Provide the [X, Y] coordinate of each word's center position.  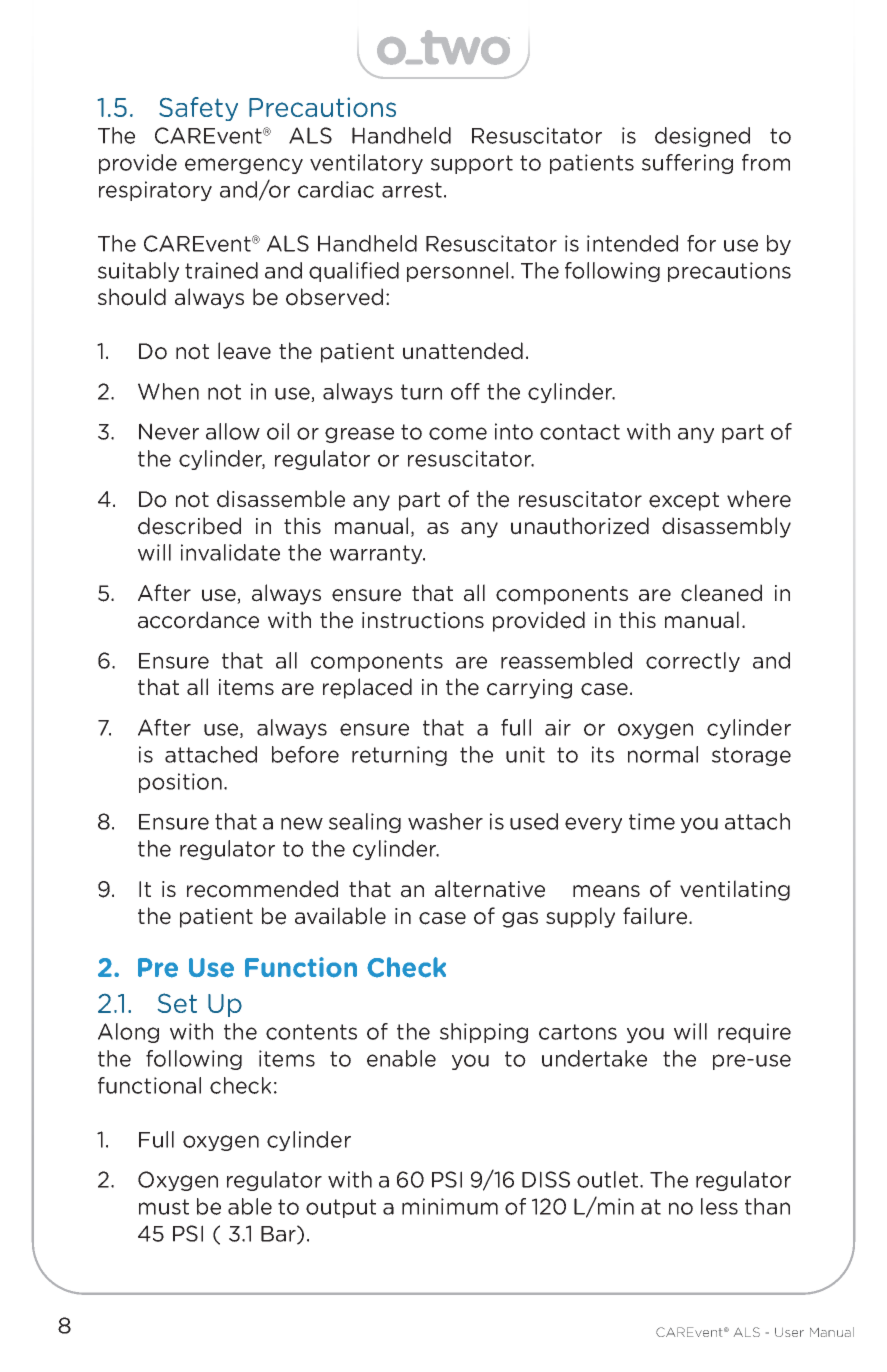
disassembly [726, 527]
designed [702, 137]
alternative [490, 889]
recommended [262, 889]
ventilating [735, 890]
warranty [377, 554]
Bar [279, 1234]
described [189, 526]
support [472, 164]
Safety [198, 109]
